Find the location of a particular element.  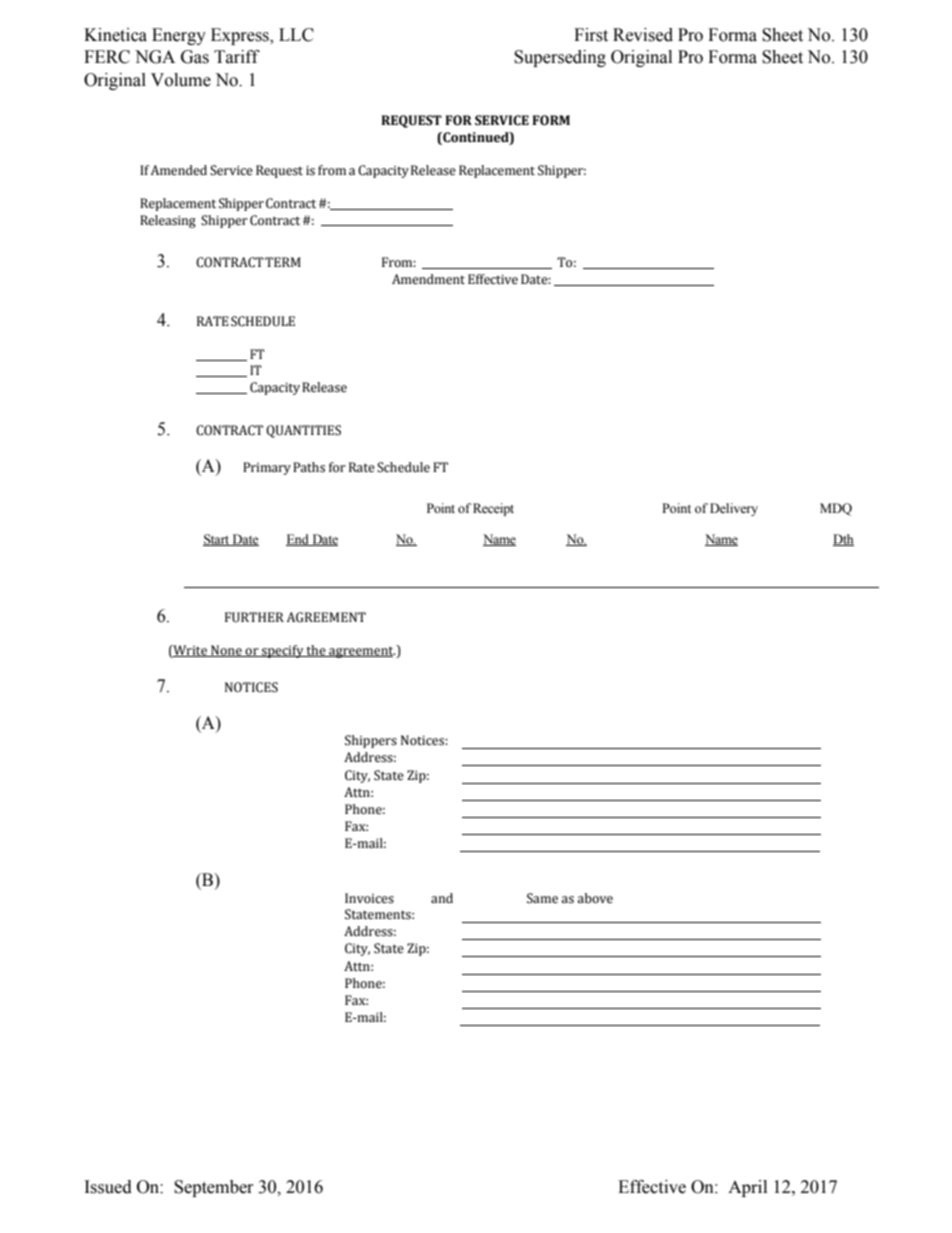

above is located at coordinates (595, 898).
